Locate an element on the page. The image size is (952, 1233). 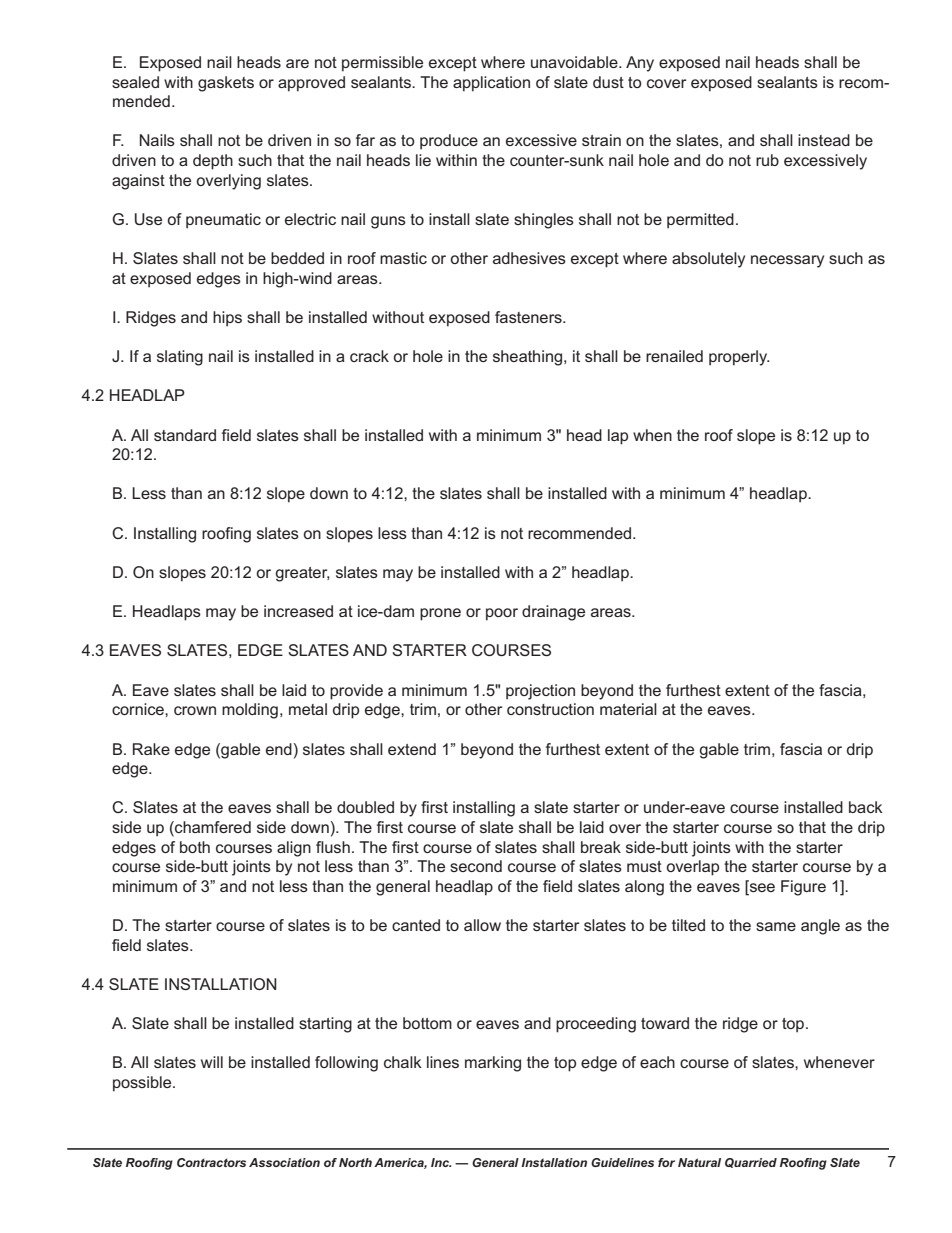
Contractors is located at coordinates (211, 1162).
